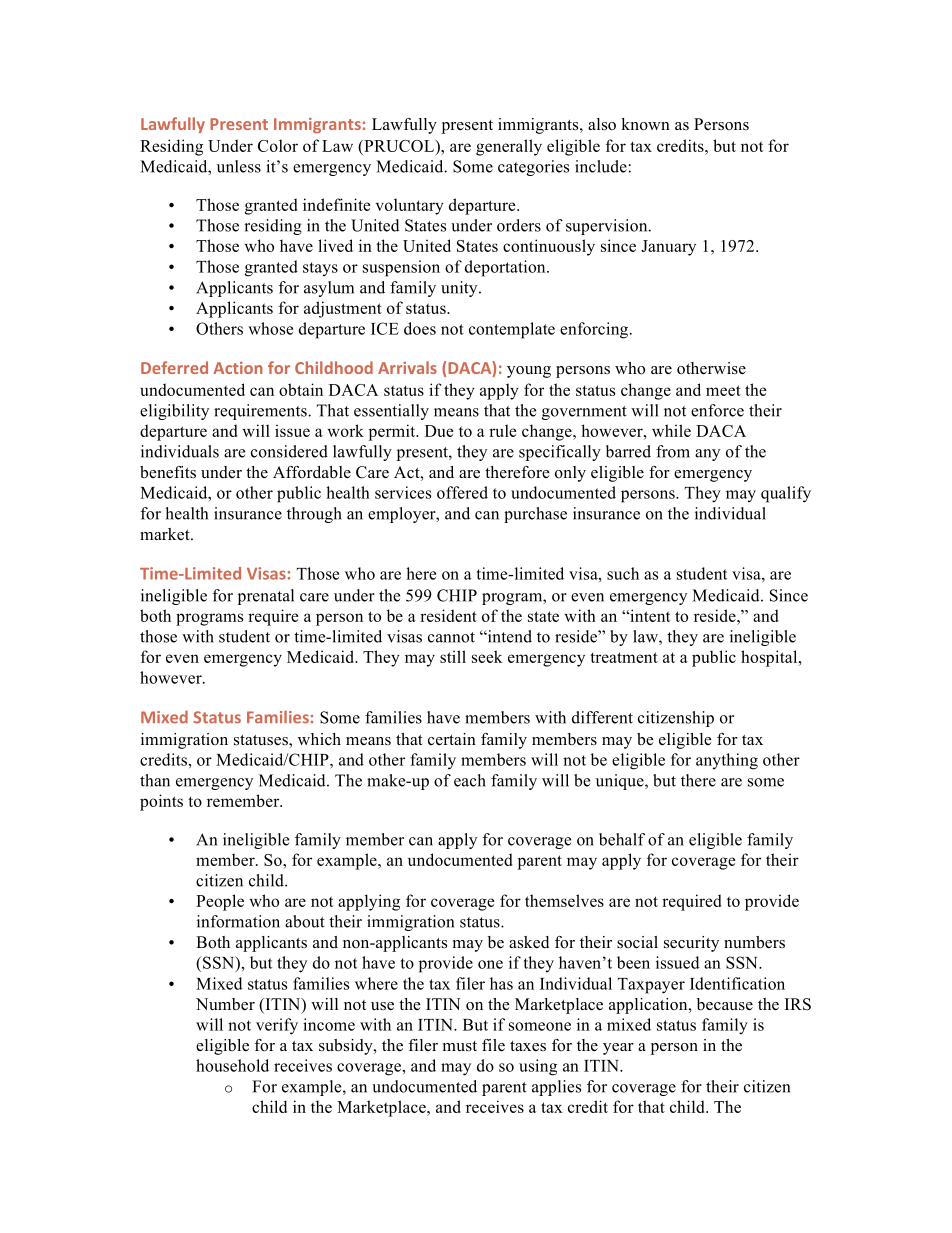 This screenshot has width=952, height=1233. I want to click on generally, so click(509, 147).
